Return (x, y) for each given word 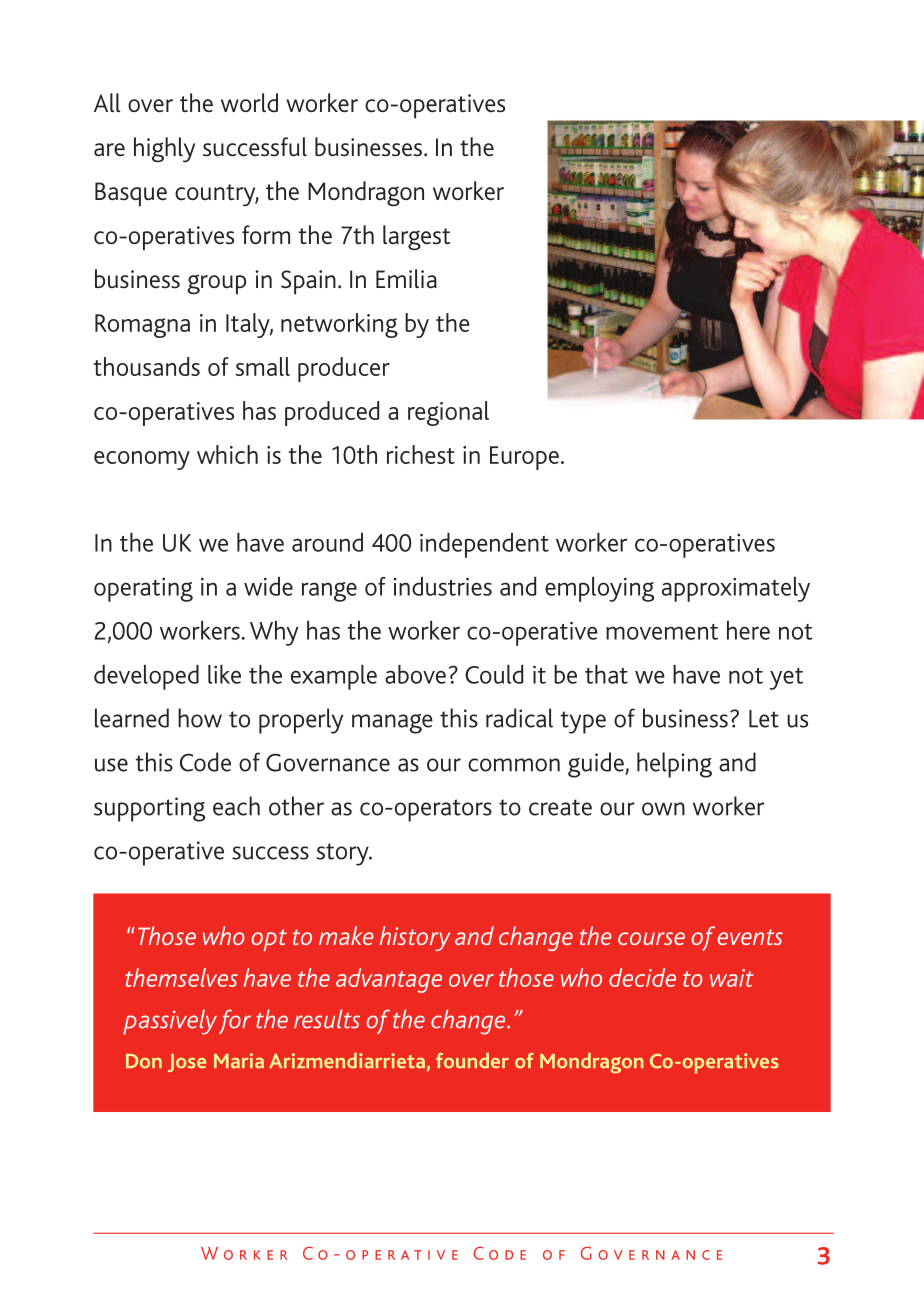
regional (448, 413)
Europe (524, 458)
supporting (149, 809)
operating (143, 590)
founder (472, 1061)
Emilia (406, 278)
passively (170, 1022)
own (663, 809)
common (514, 765)
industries (443, 586)
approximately (736, 589)
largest (416, 237)
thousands (147, 366)
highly (164, 149)
